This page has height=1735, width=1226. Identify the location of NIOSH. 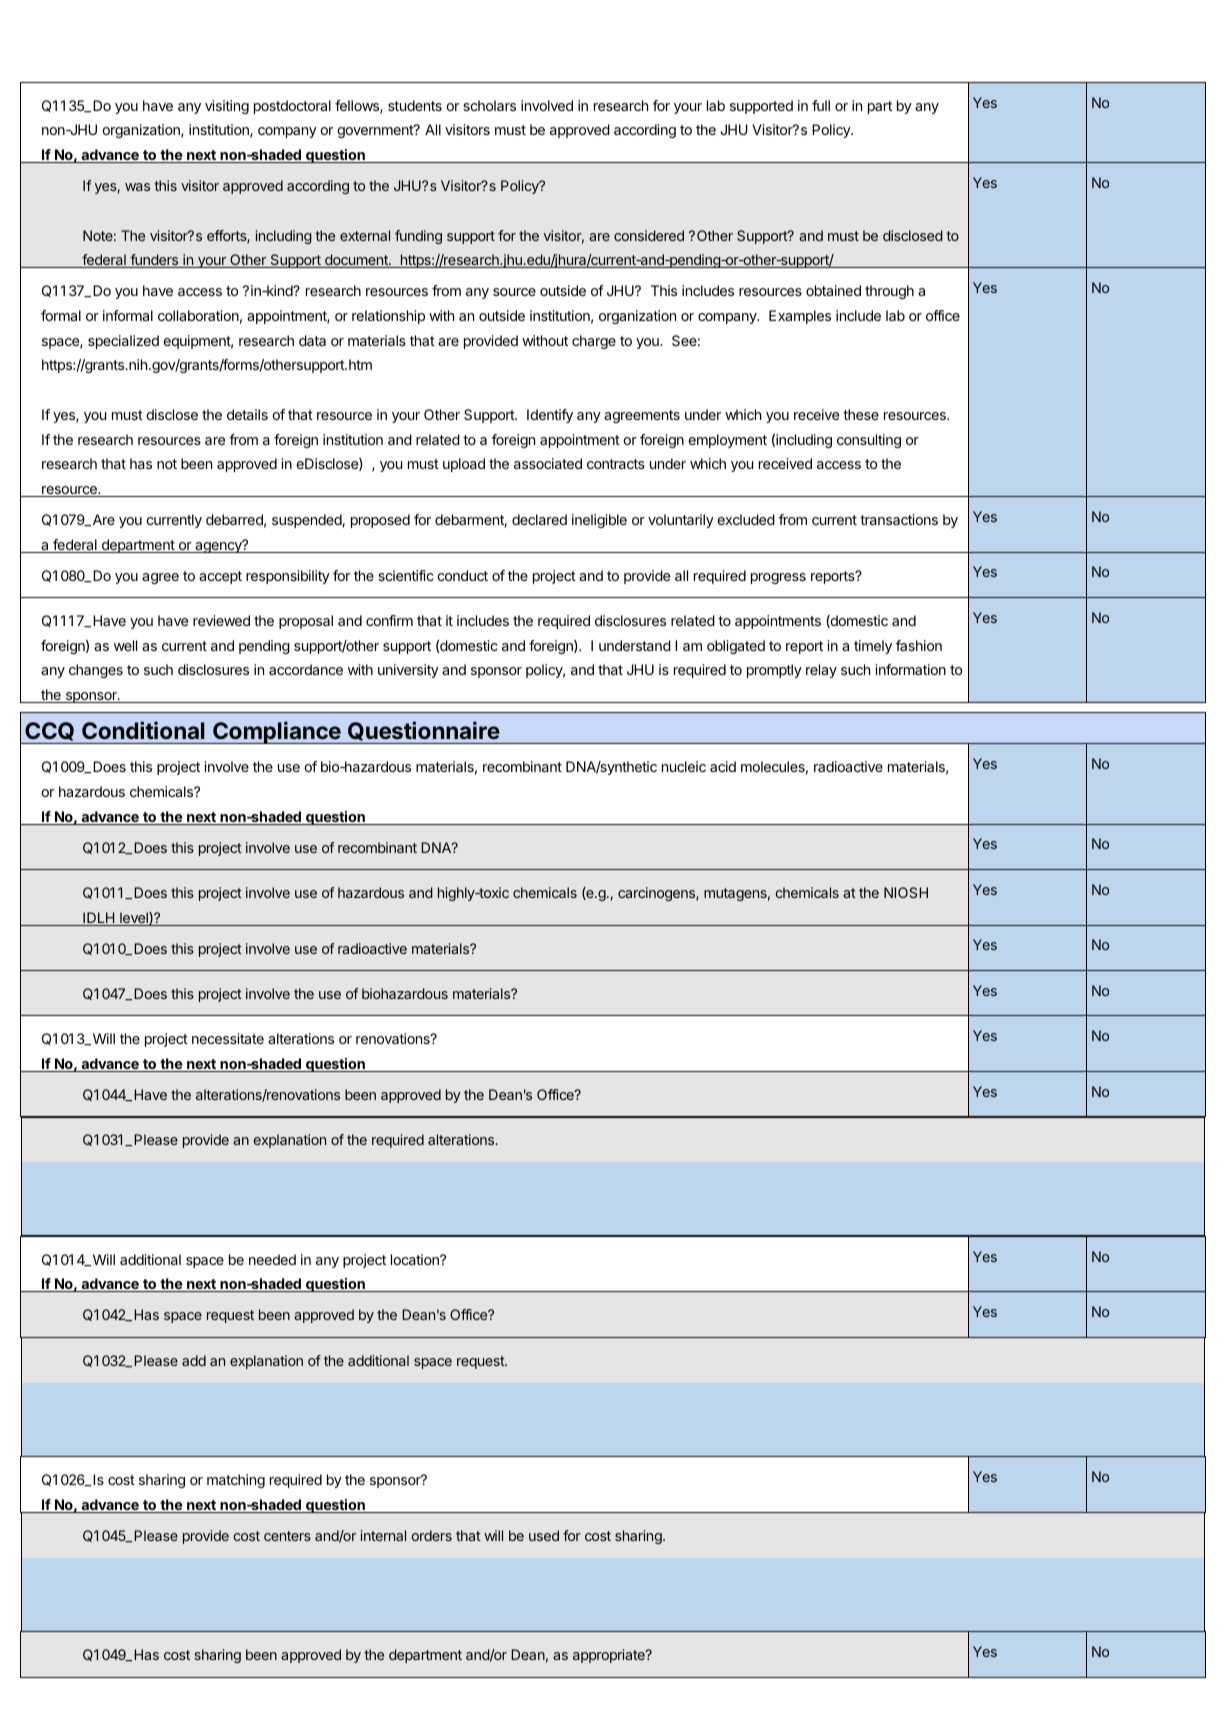
(906, 892).
